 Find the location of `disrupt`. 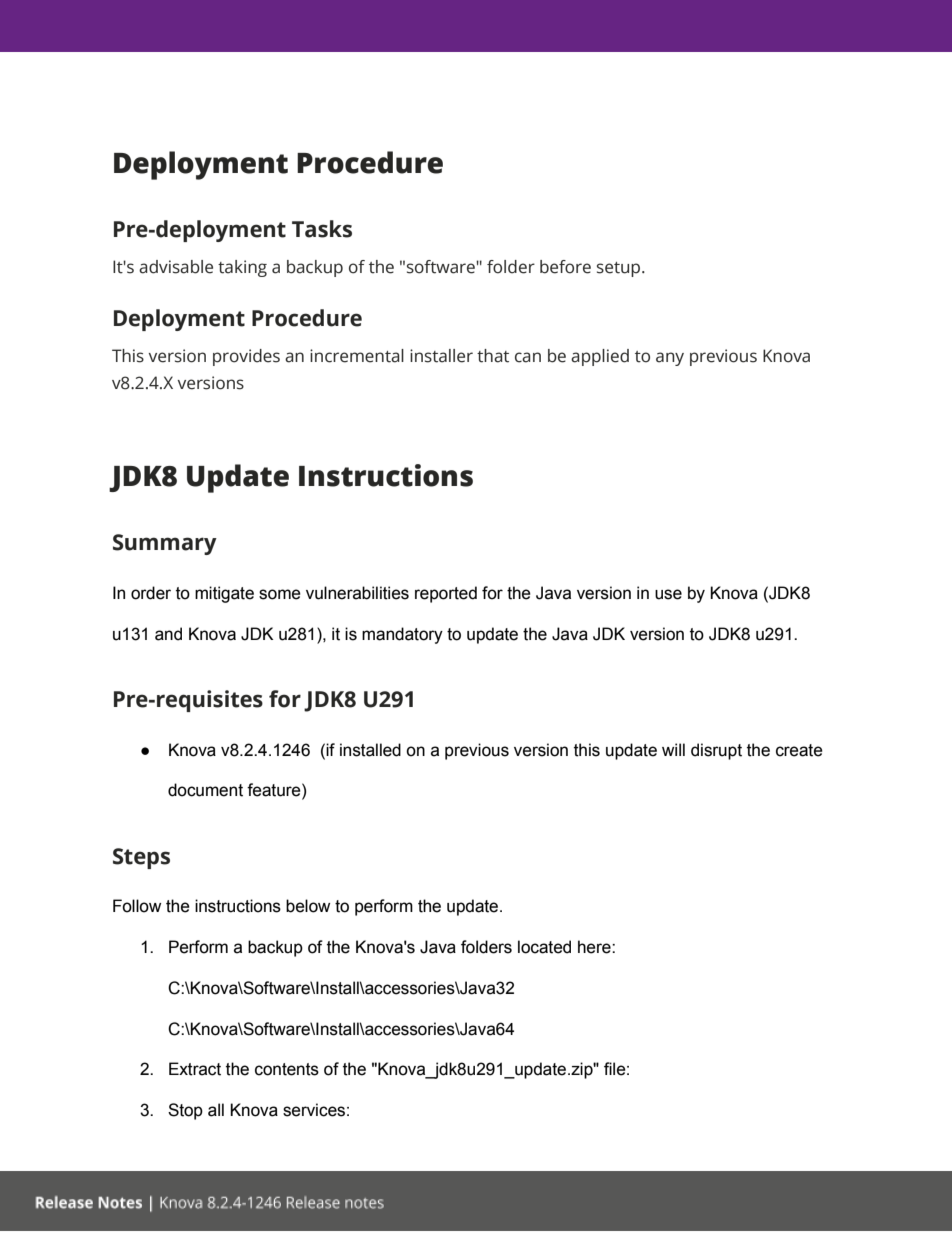

disrupt is located at coordinates (716, 751).
